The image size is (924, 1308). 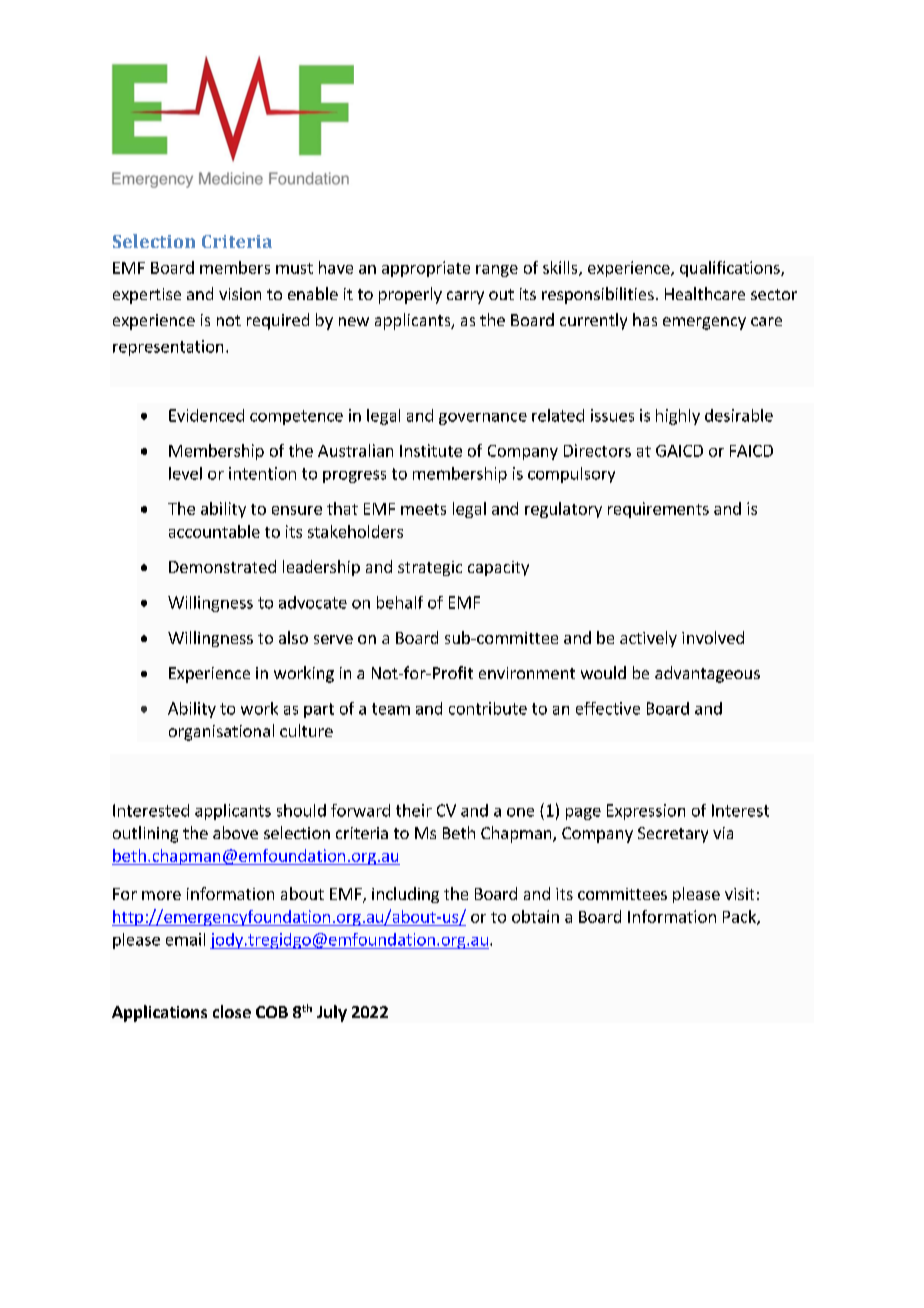 What do you see at coordinates (214, 531) in the page?
I see `accountable` at bounding box center [214, 531].
